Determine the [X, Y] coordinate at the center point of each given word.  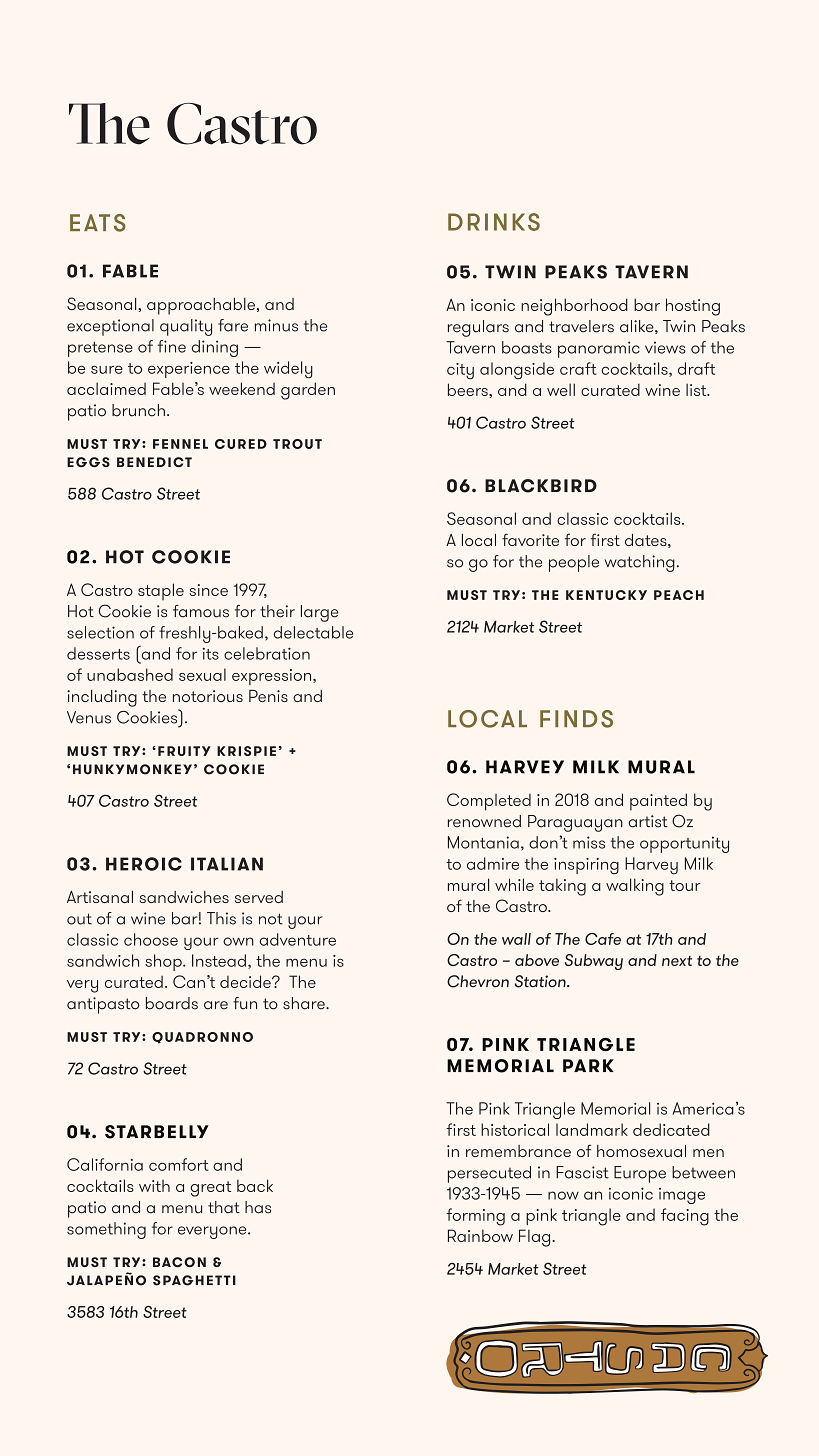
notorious [208, 696]
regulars [478, 328]
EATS [98, 223]
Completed [489, 802]
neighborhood [574, 307]
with [154, 1186]
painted [658, 802]
